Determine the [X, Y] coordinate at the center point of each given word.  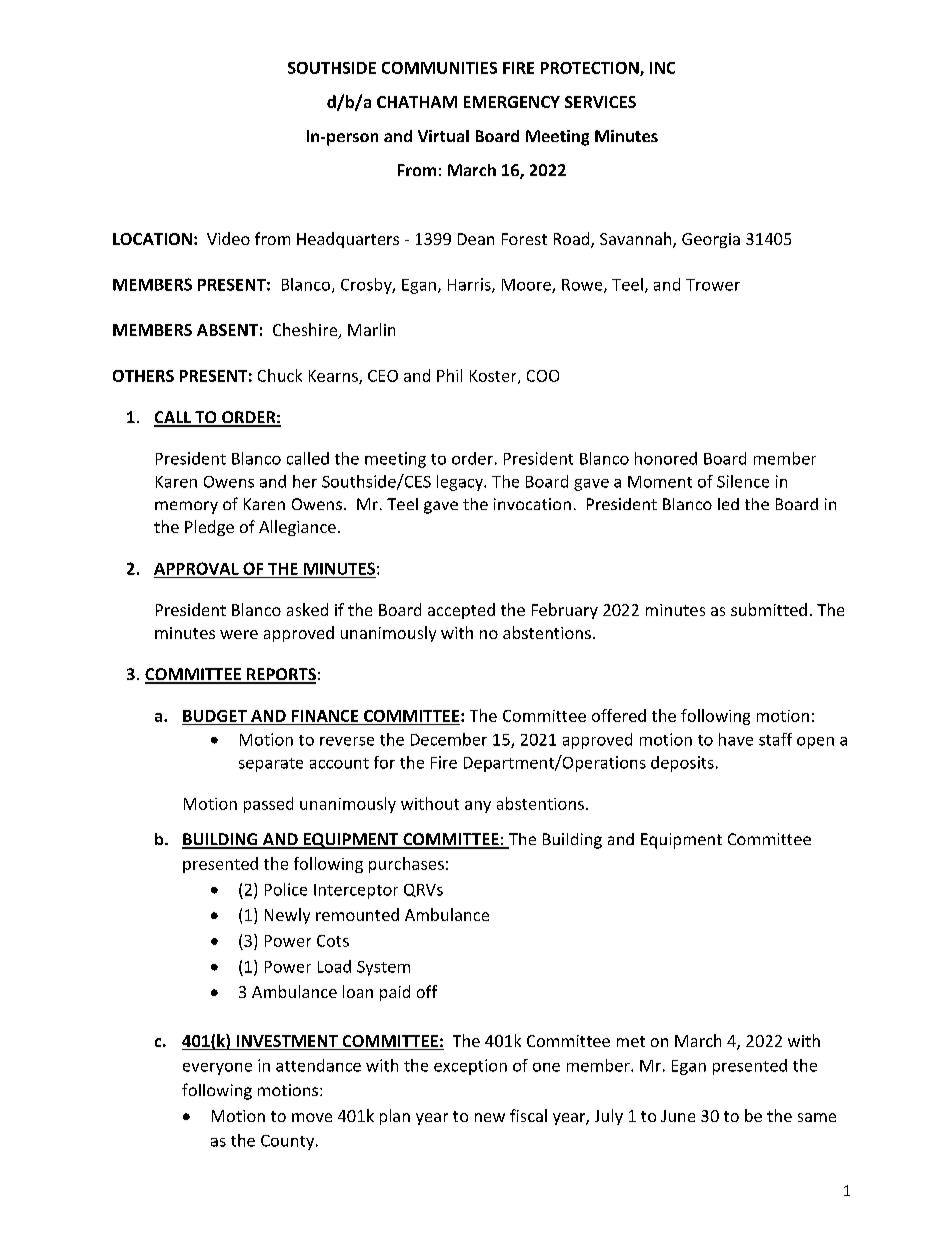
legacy [461, 483]
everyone [217, 1069]
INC [662, 68]
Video [228, 238]
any [478, 807]
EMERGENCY [512, 102]
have [736, 739]
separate [271, 765]
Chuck [280, 375]
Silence [743, 481]
